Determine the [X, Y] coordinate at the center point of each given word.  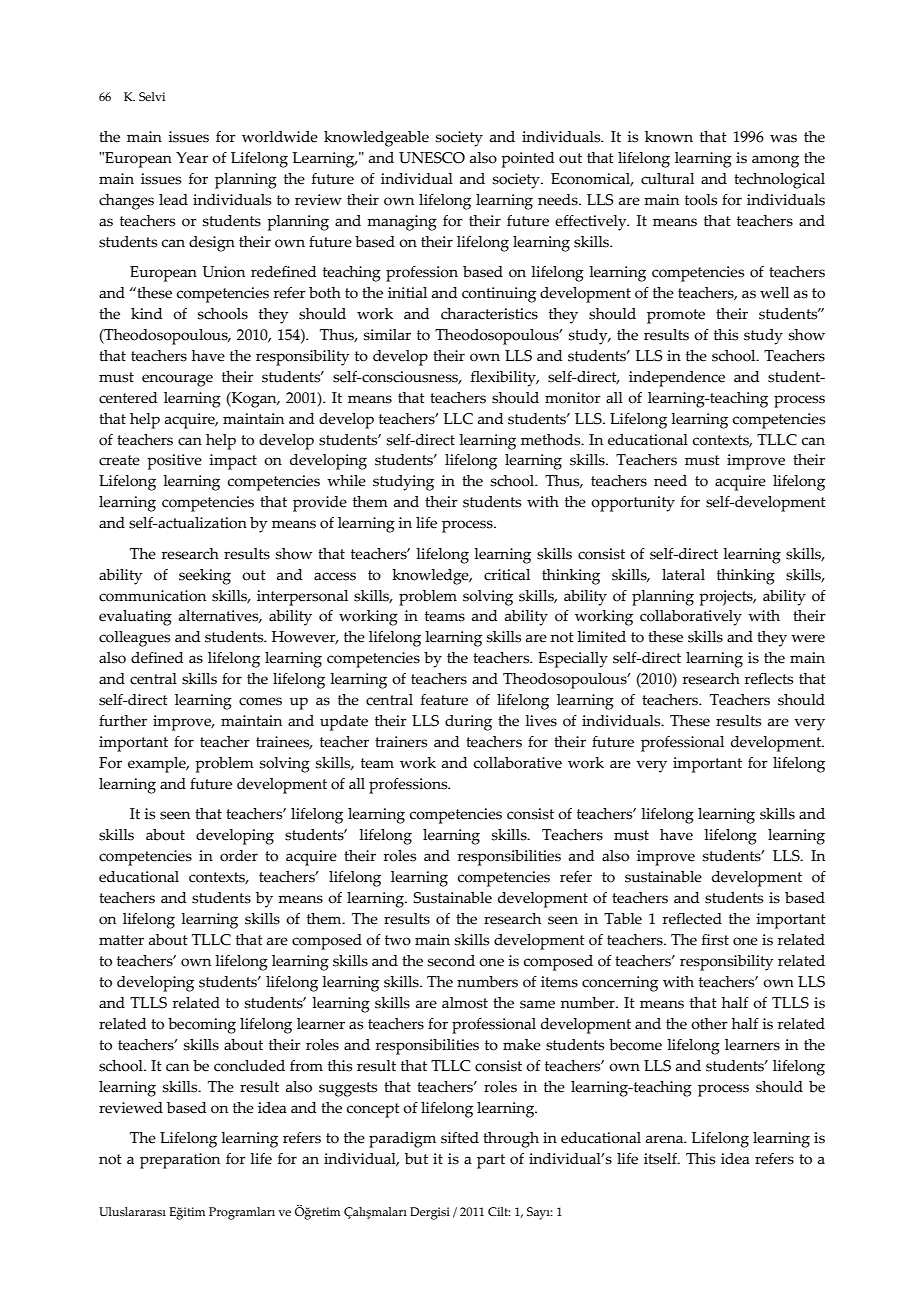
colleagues [134, 639]
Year [192, 158]
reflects [769, 679]
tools [701, 200]
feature [444, 700]
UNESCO [432, 158]
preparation [180, 1161]
